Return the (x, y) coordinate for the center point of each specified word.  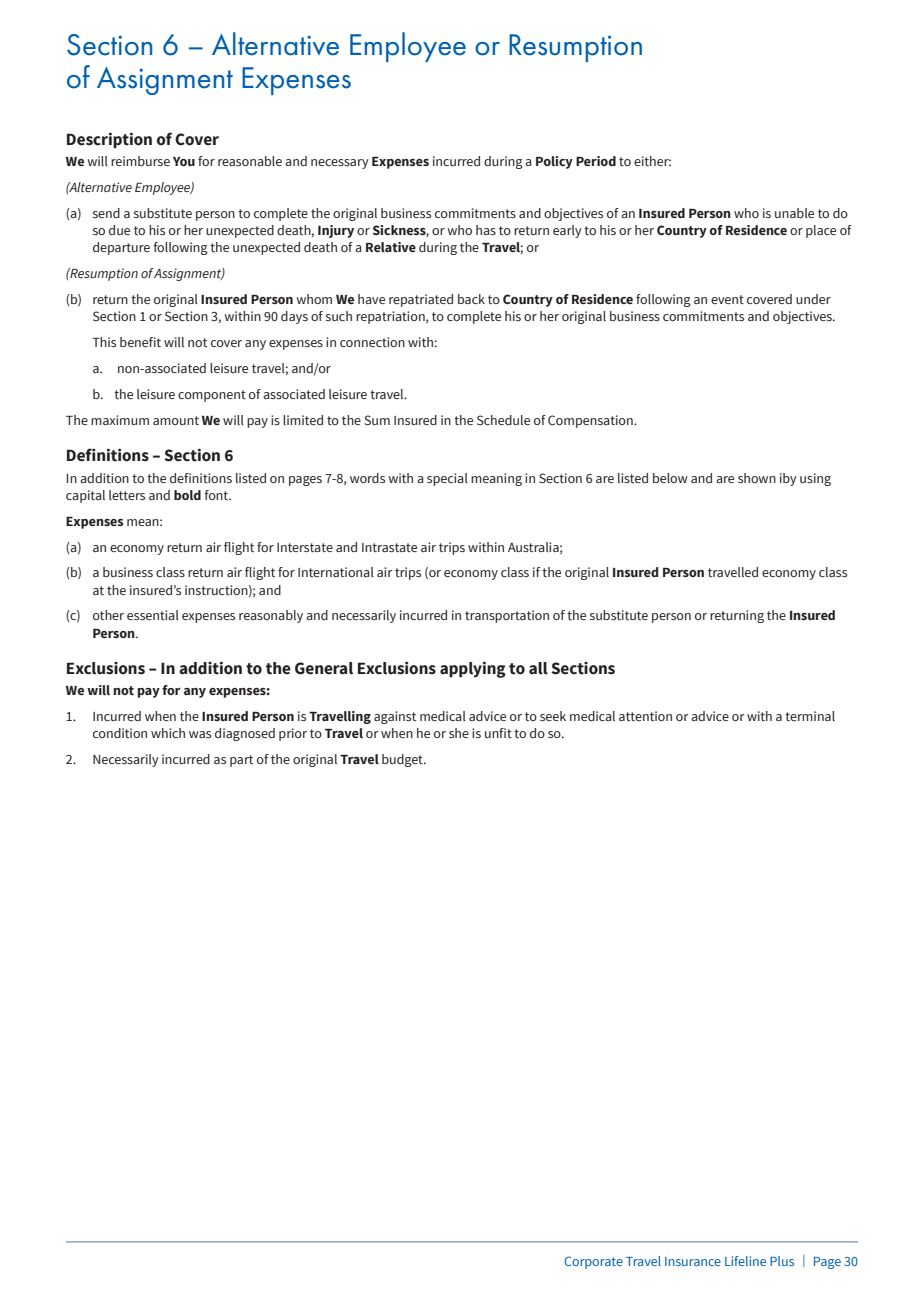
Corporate (593, 1262)
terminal (810, 716)
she (459, 733)
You (184, 161)
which (168, 733)
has (486, 230)
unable (794, 213)
